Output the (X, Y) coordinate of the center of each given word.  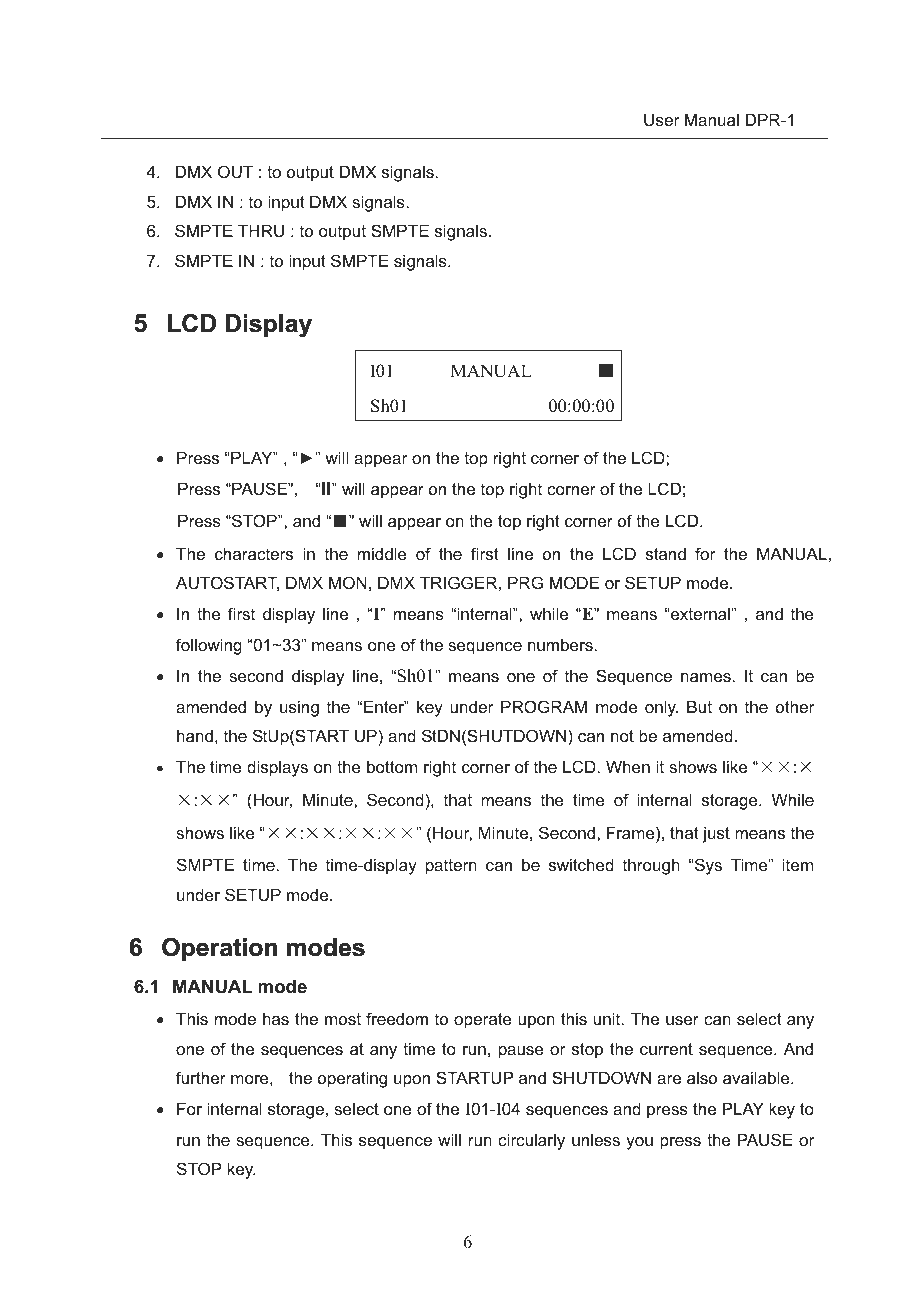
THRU (261, 230)
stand (666, 553)
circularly (531, 1141)
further (201, 1077)
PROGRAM (544, 706)
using (299, 708)
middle (382, 553)
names (707, 677)
